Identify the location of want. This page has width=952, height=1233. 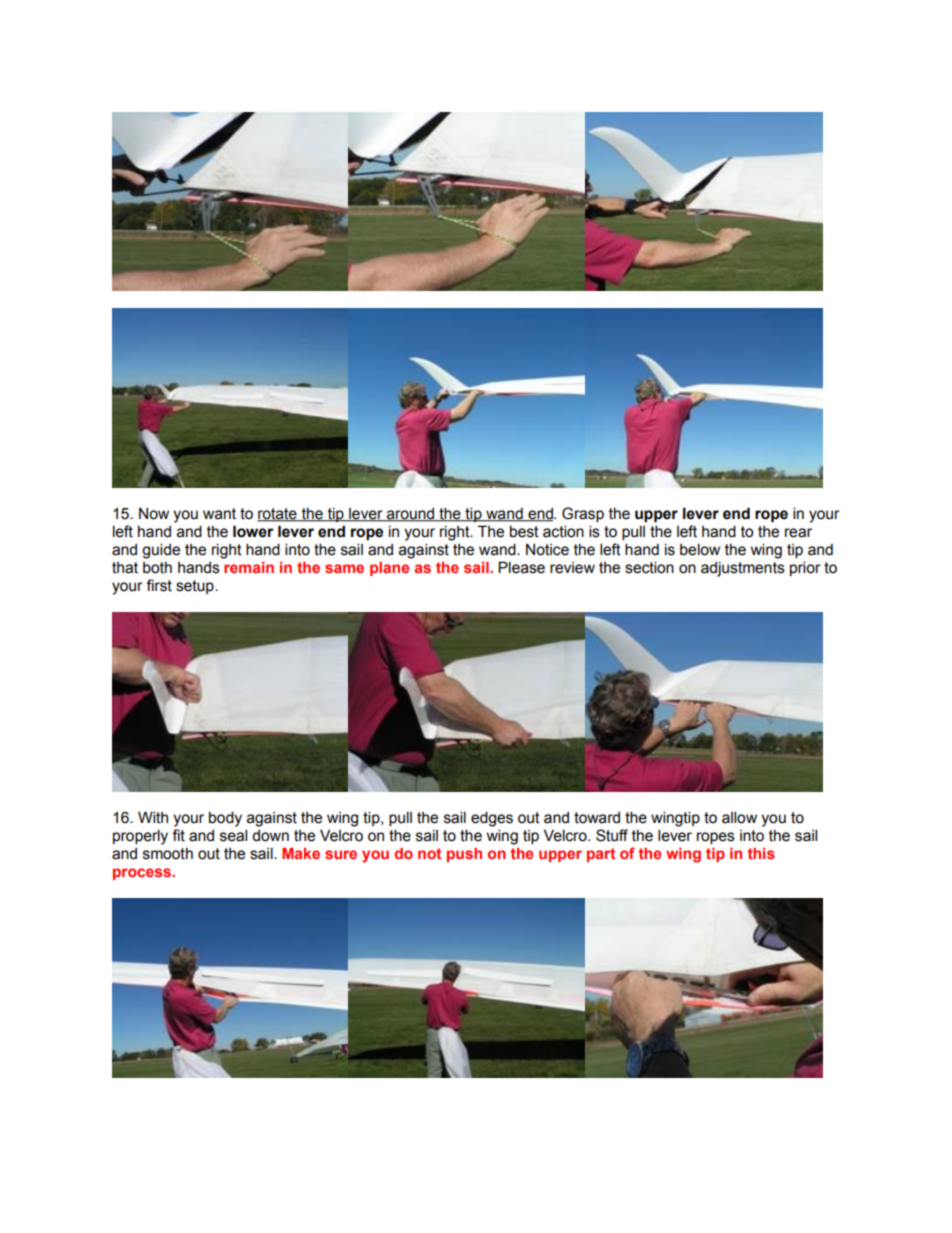
(219, 514).
